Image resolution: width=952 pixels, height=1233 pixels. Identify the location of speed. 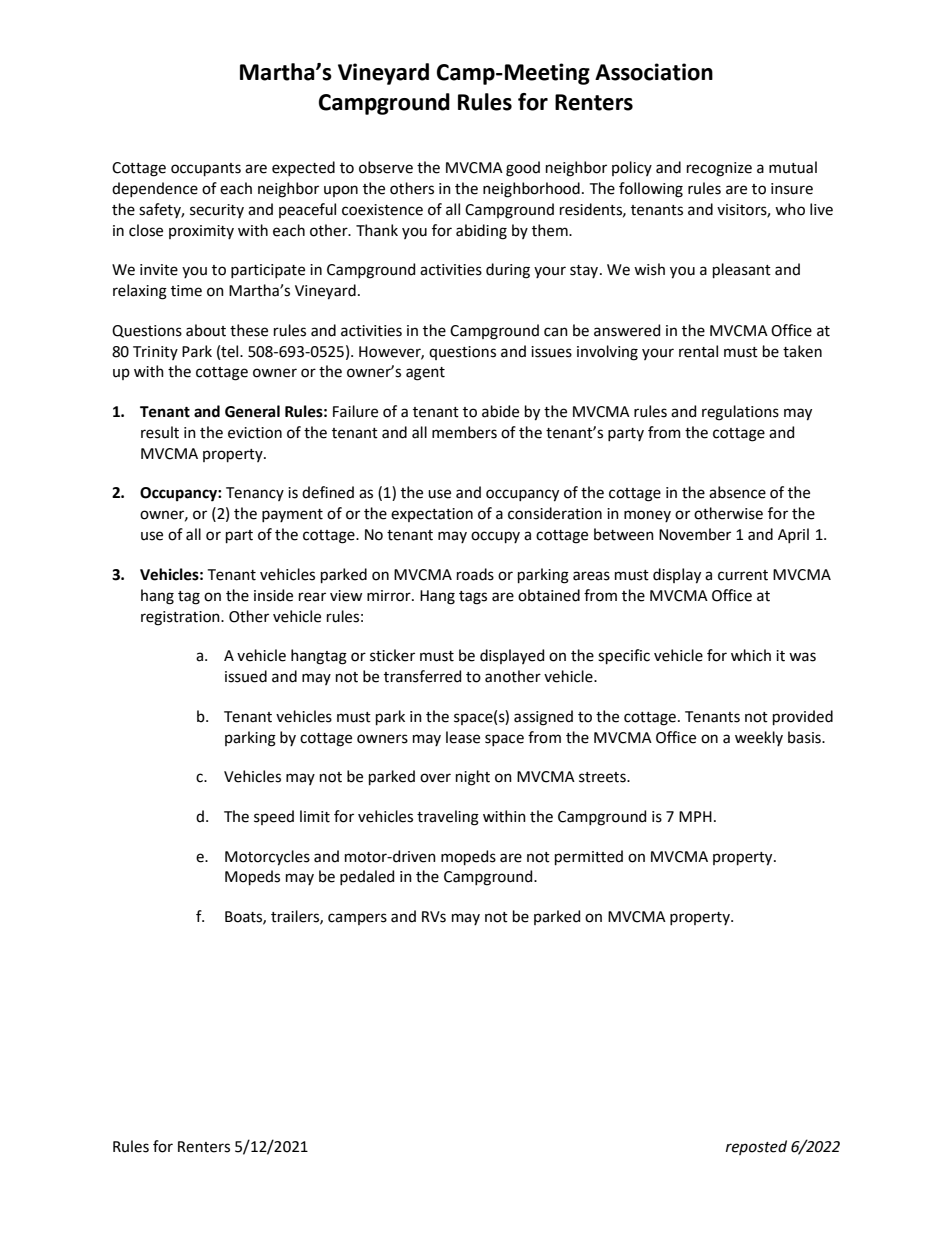
(274, 817).
